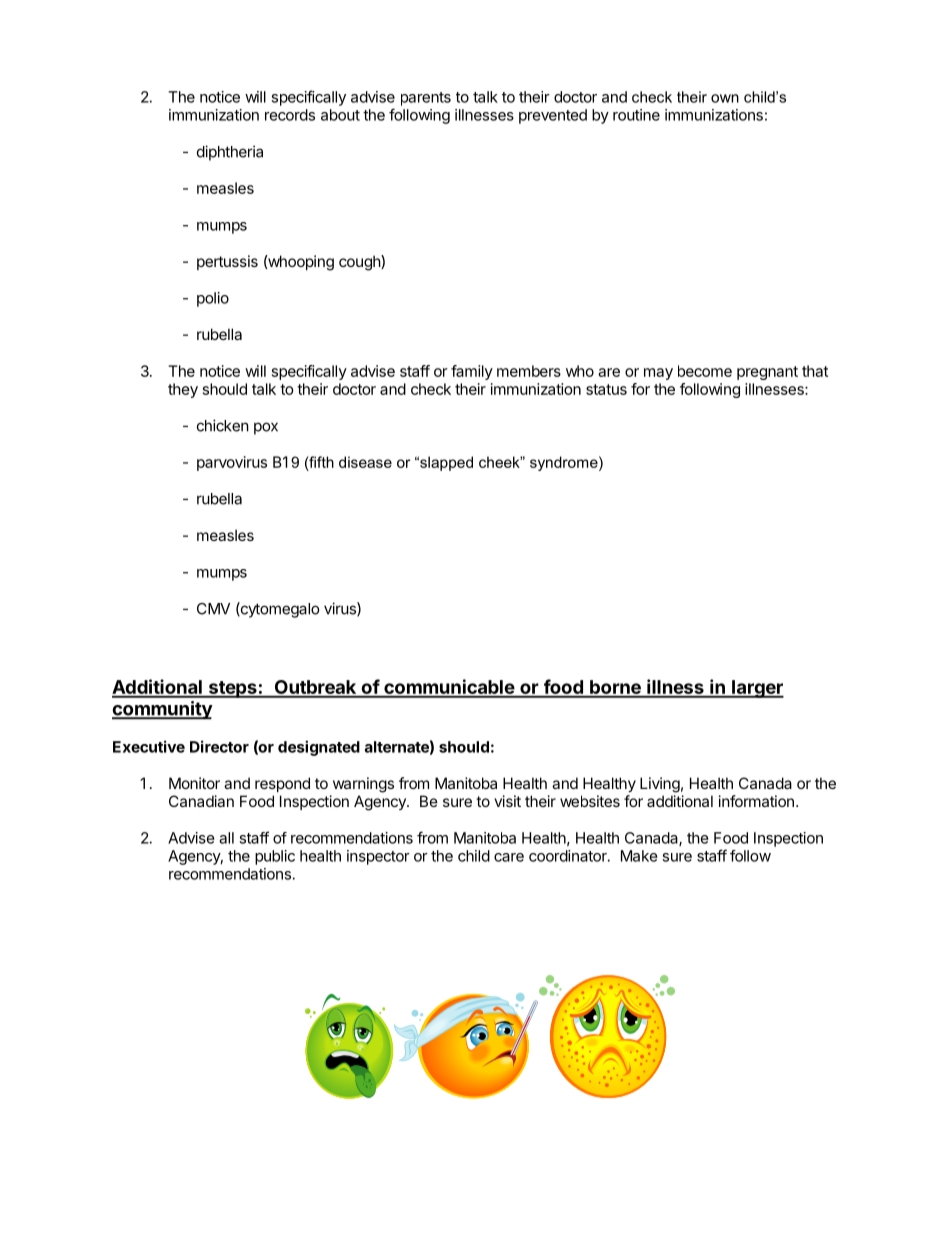 The height and width of the screenshot is (1233, 952). What do you see at coordinates (230, 153) in the screenshot?
I see `diphtheria` at bounding box center [230, 153].
